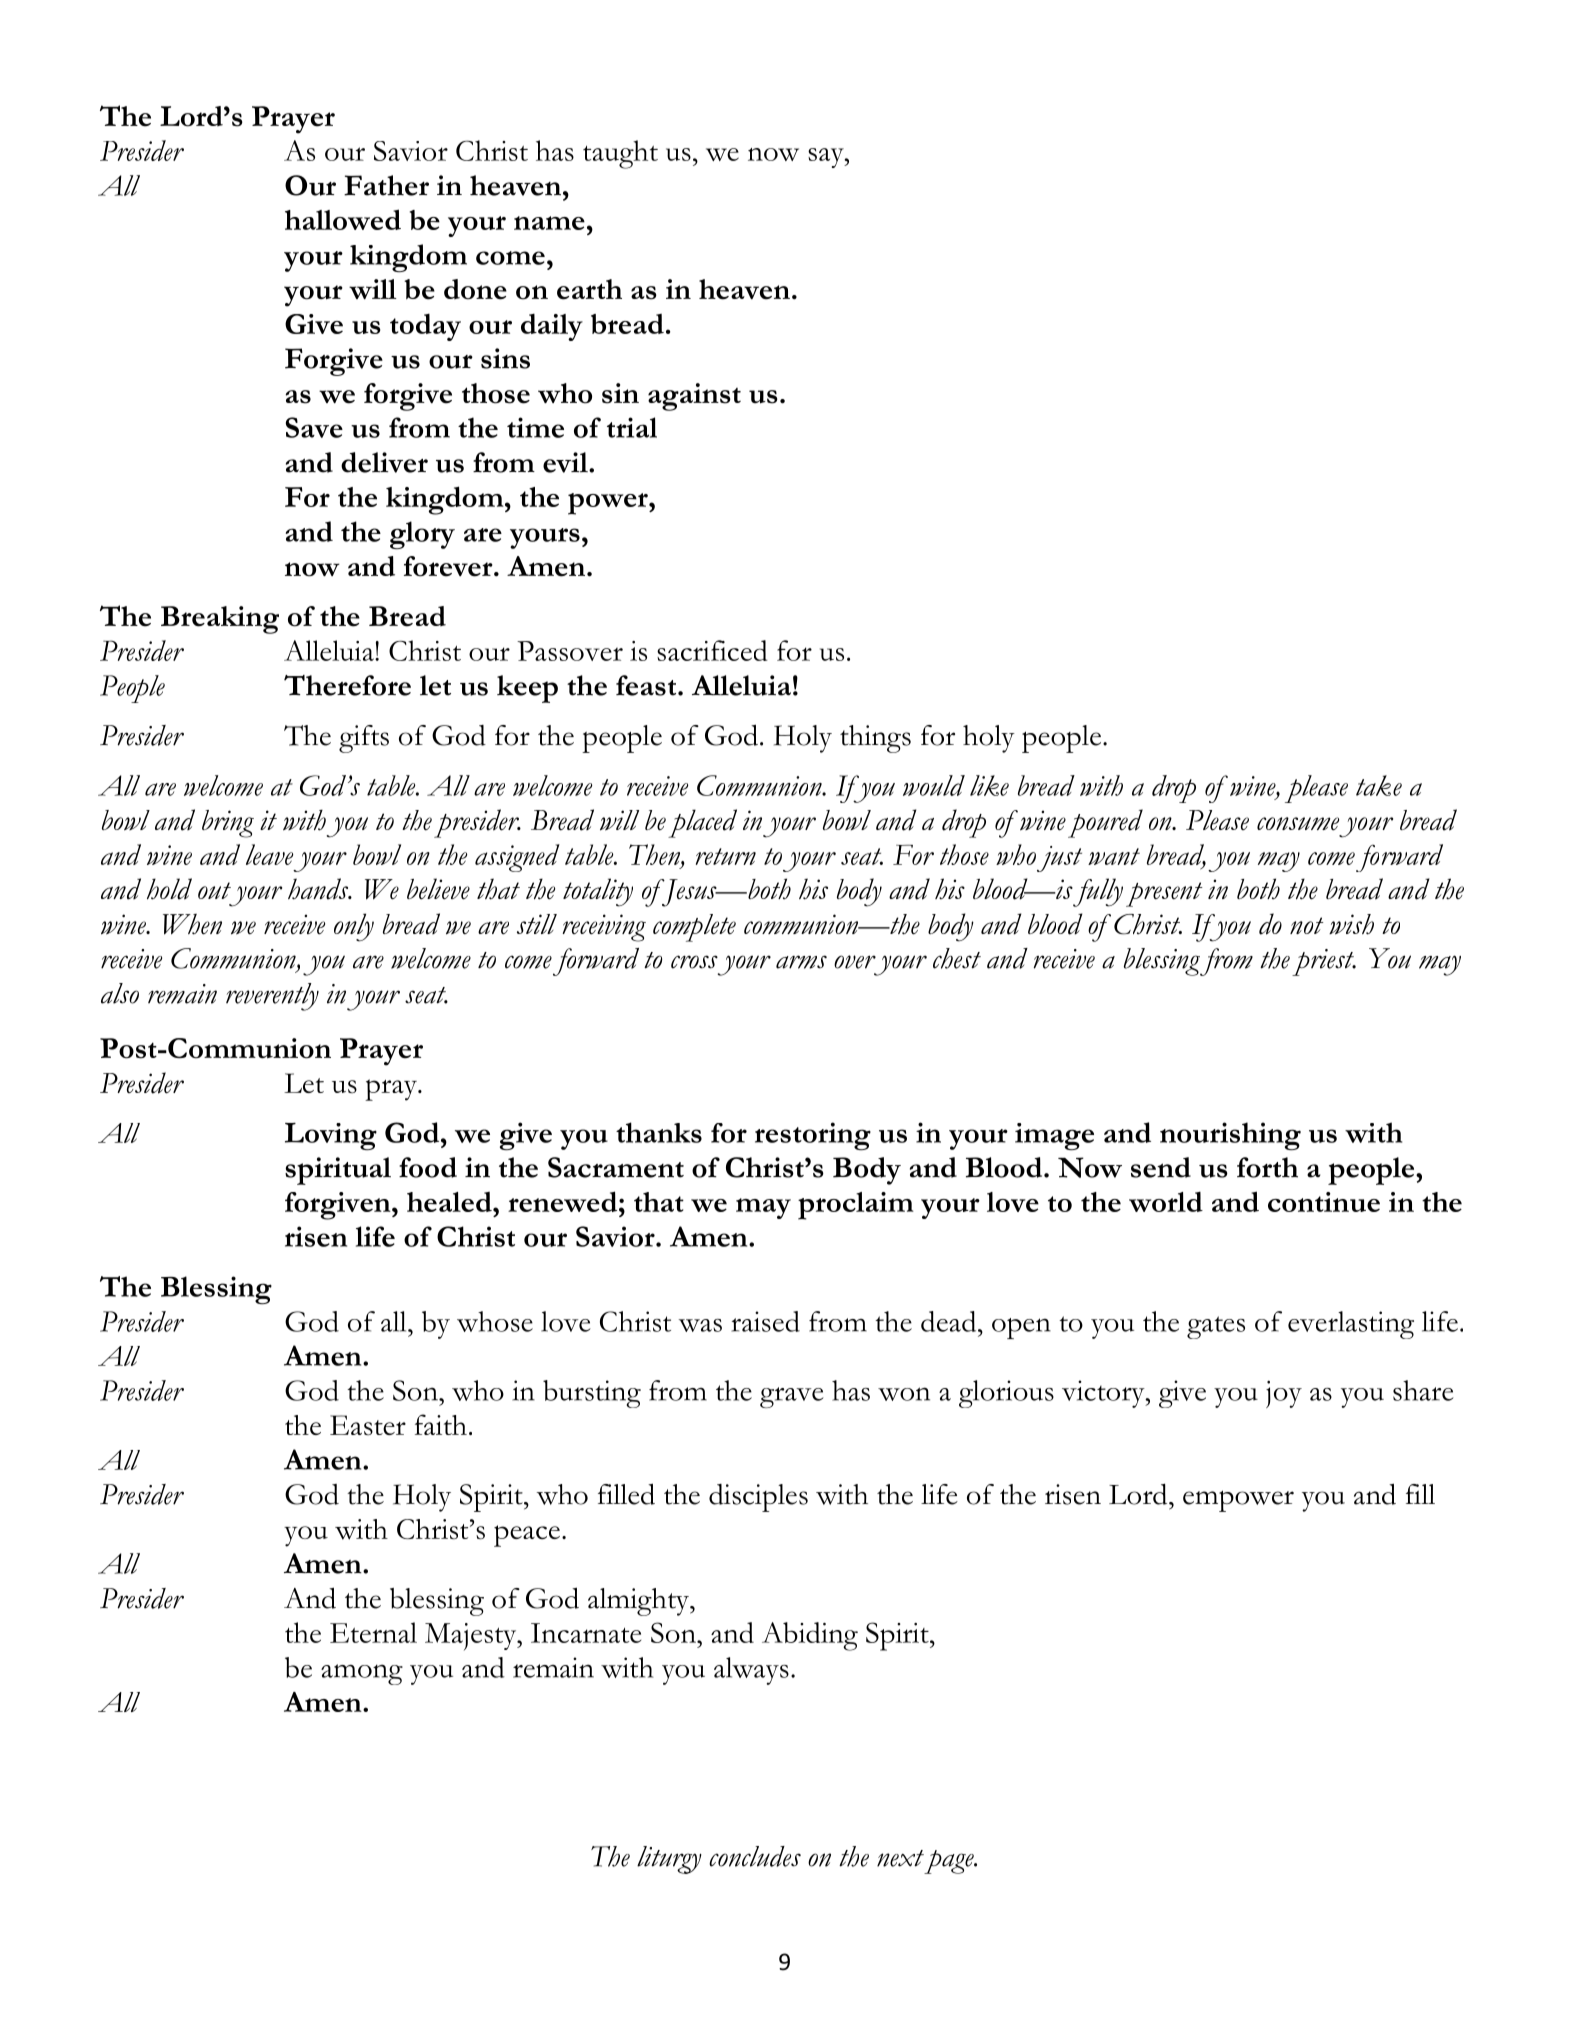 The image size is (1569, 2030). I want to click on hallowed, so click(343, 219).
